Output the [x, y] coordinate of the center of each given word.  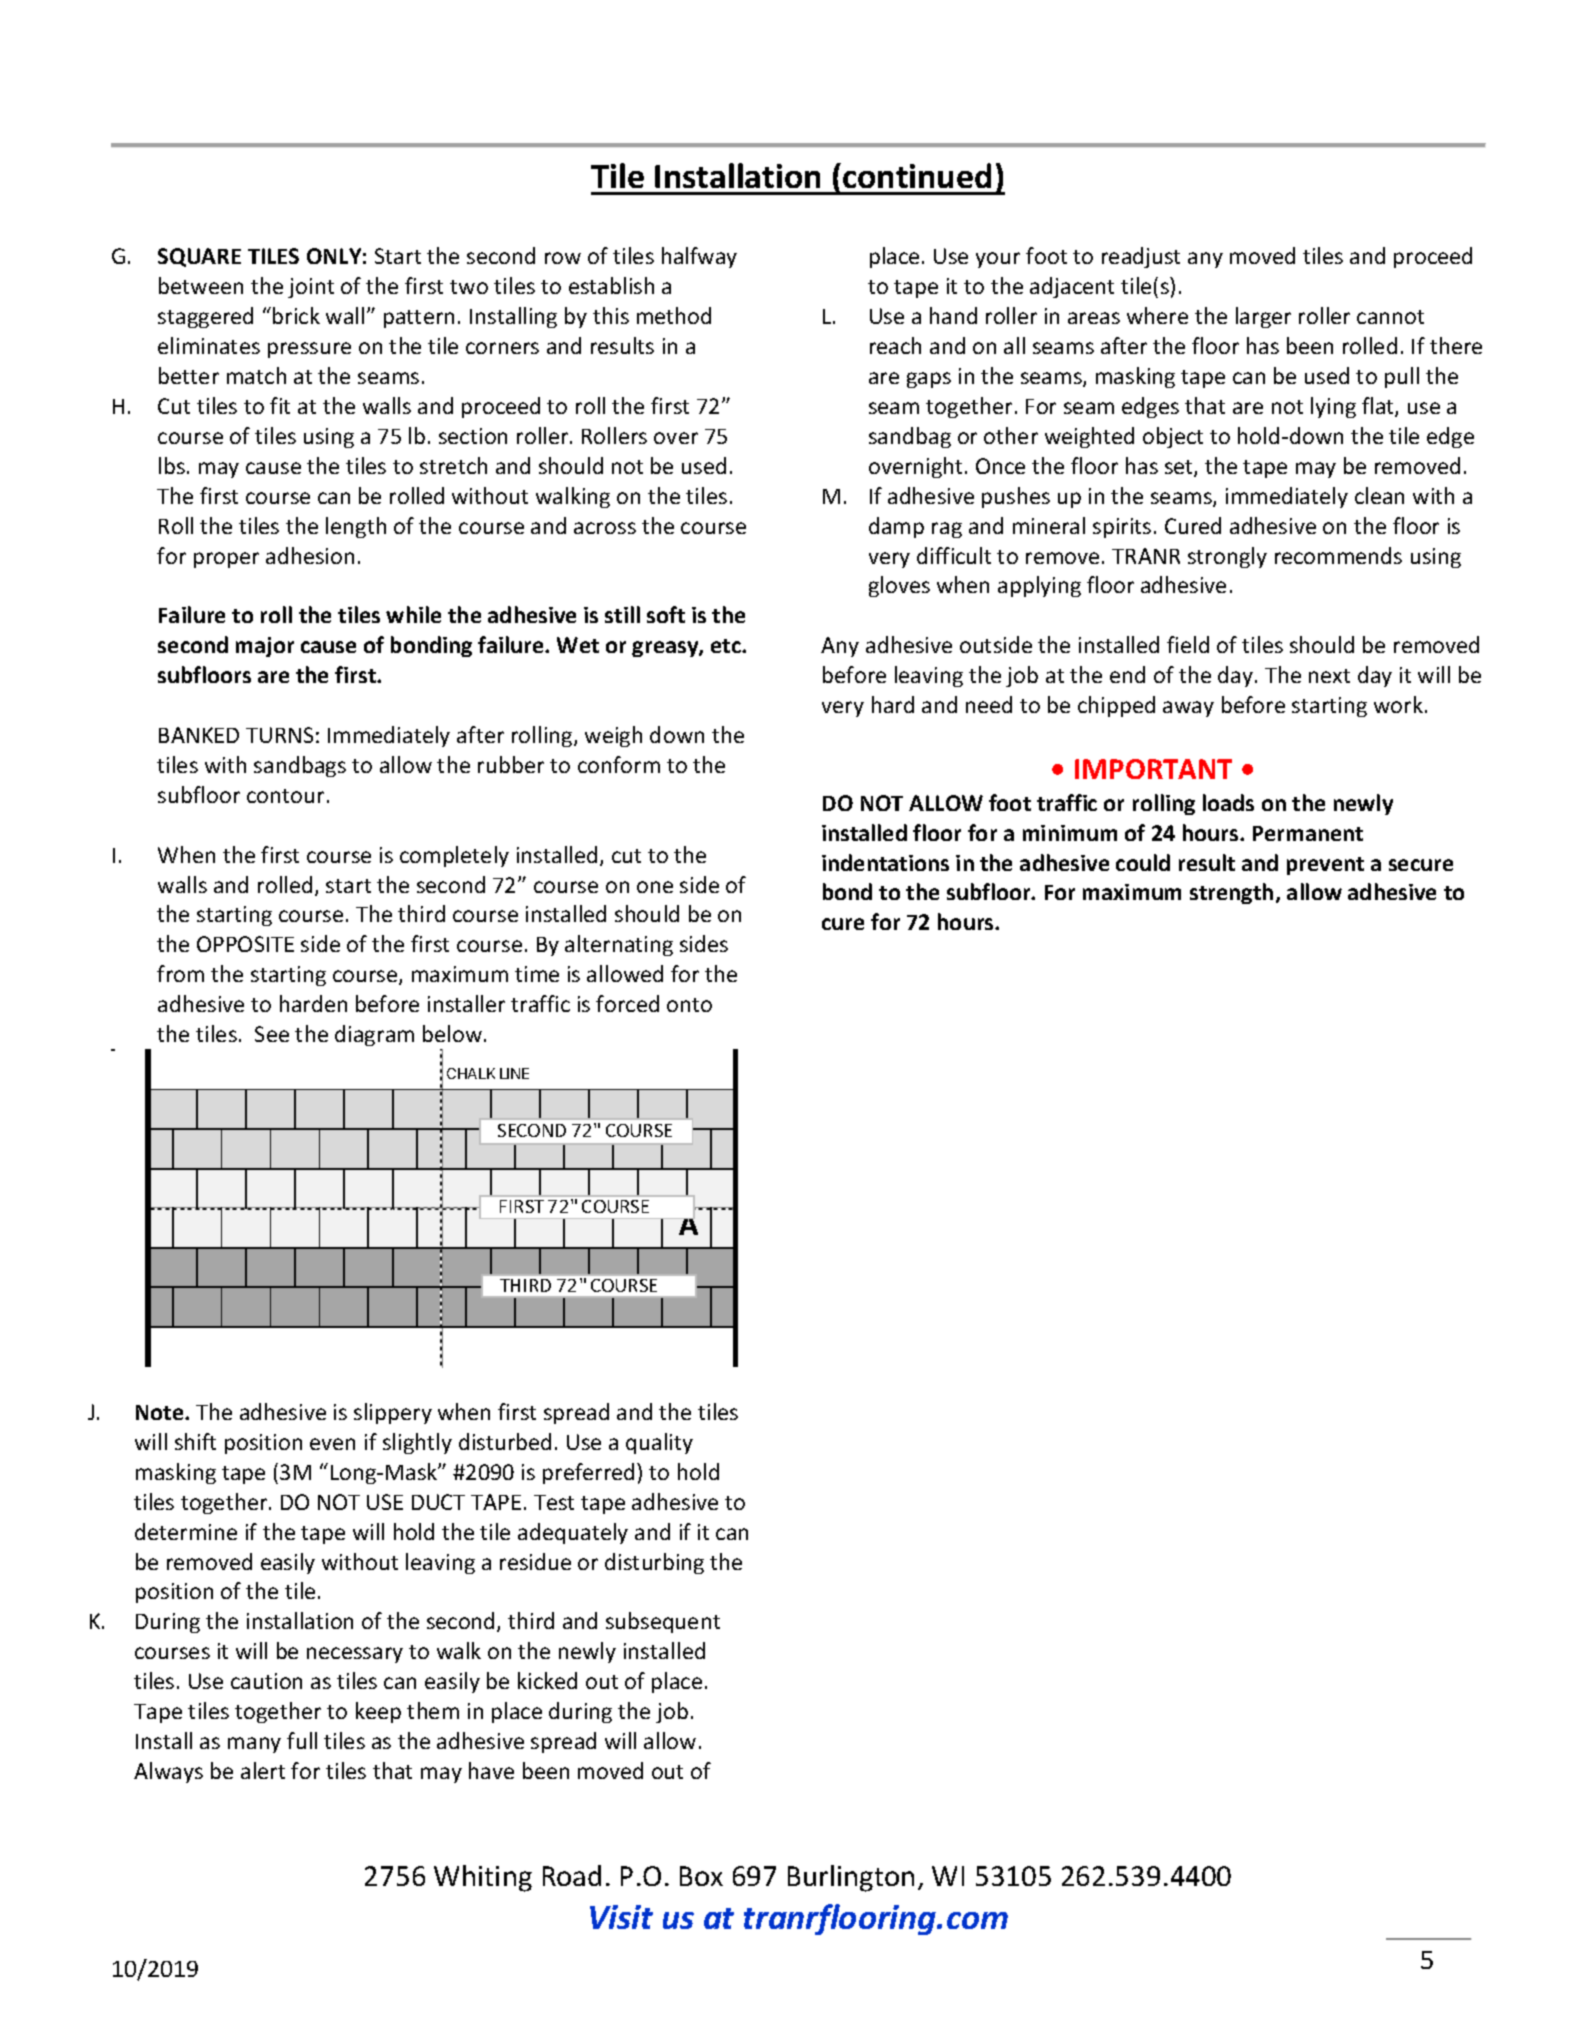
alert [263, 1770]
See [272, 1034]
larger [1263, 317]
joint [311, 288]
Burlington [851, 1878]
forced [627, 1003]
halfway [699, 257]
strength [1231, 893]
